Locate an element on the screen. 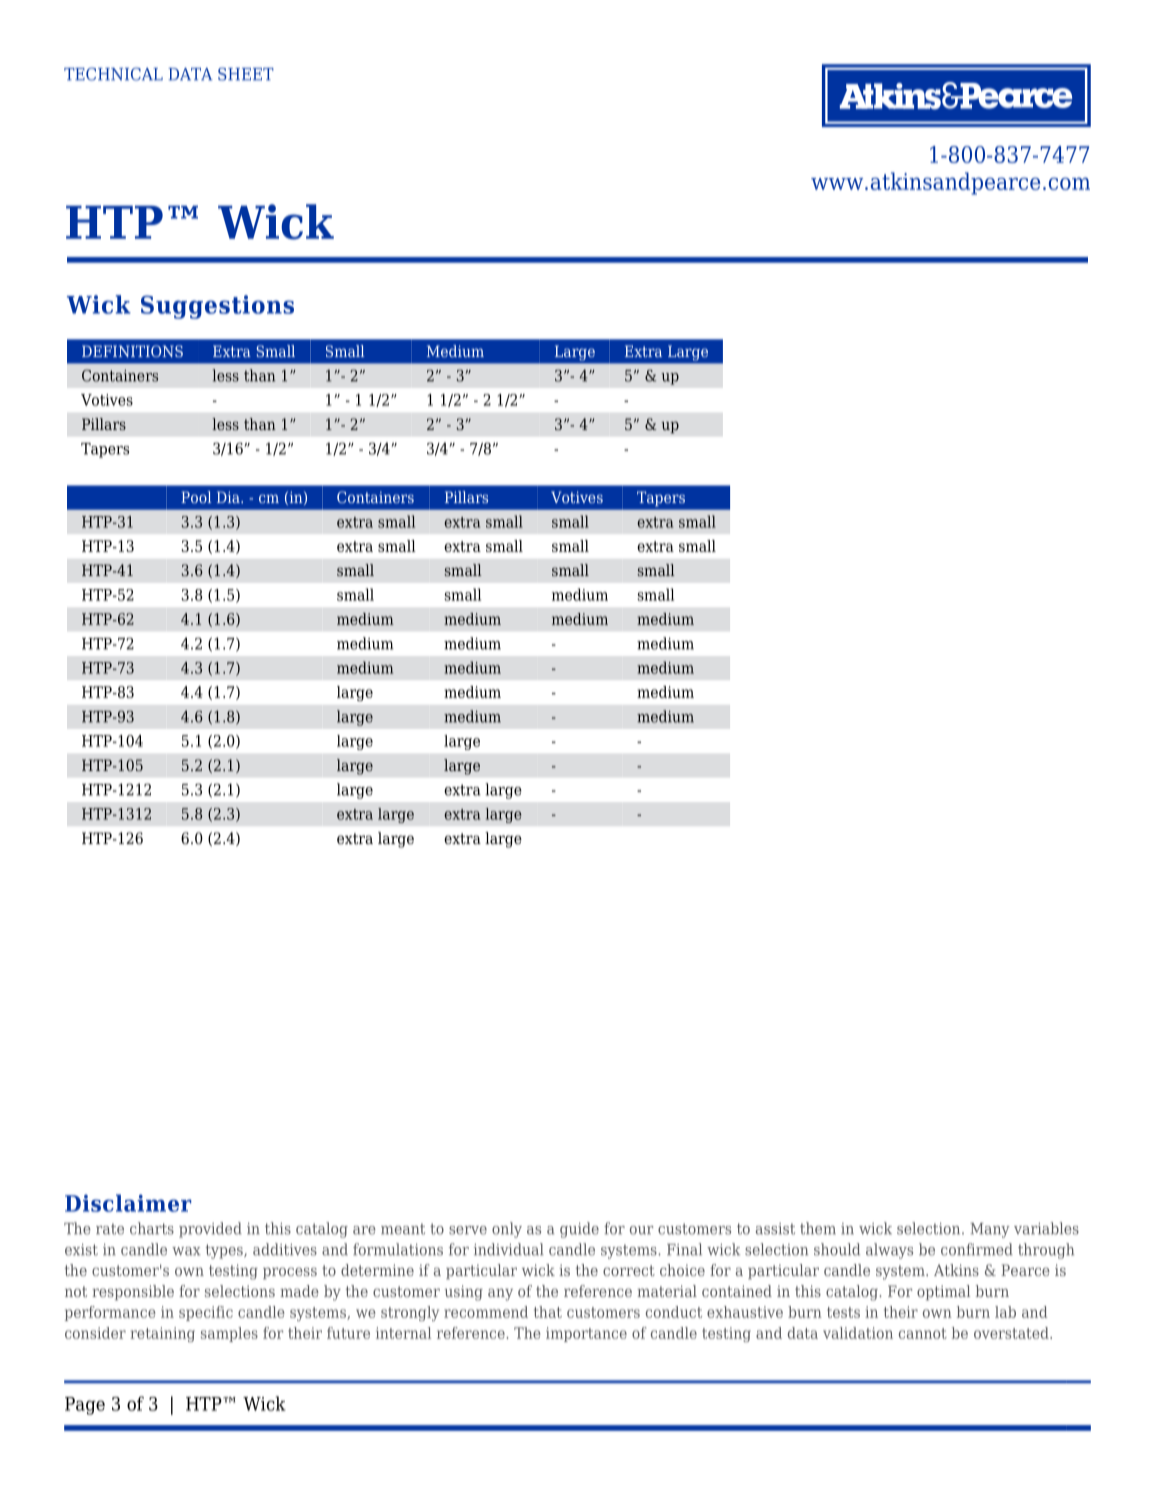 Image resolution: width=1155 pixels, height=1495 pixels. Pool is located at coordinates (196, 497).
